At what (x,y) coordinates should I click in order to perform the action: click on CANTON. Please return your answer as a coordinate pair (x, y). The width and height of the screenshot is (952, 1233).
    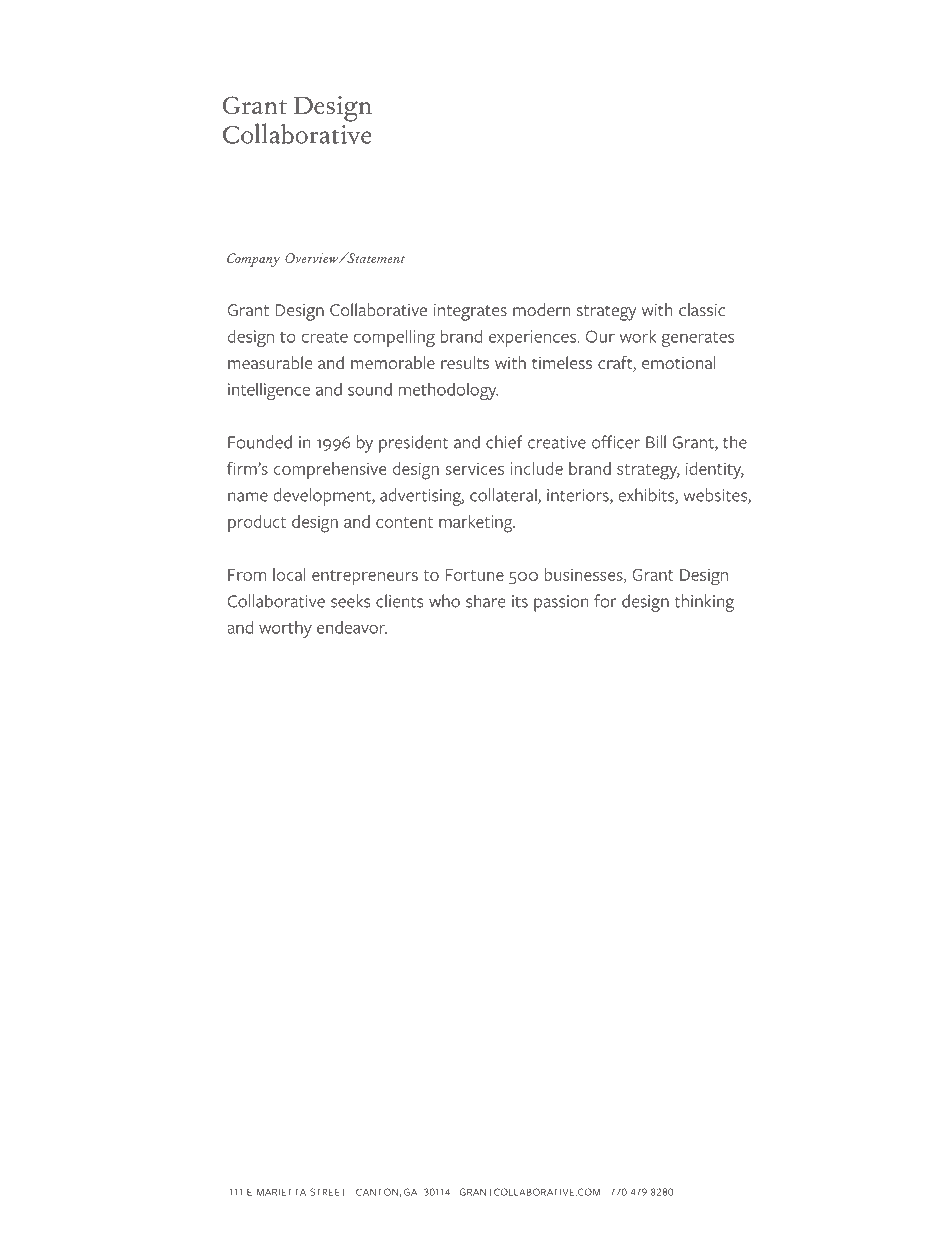
    Looking at the image, I should click on (378, 1192).
